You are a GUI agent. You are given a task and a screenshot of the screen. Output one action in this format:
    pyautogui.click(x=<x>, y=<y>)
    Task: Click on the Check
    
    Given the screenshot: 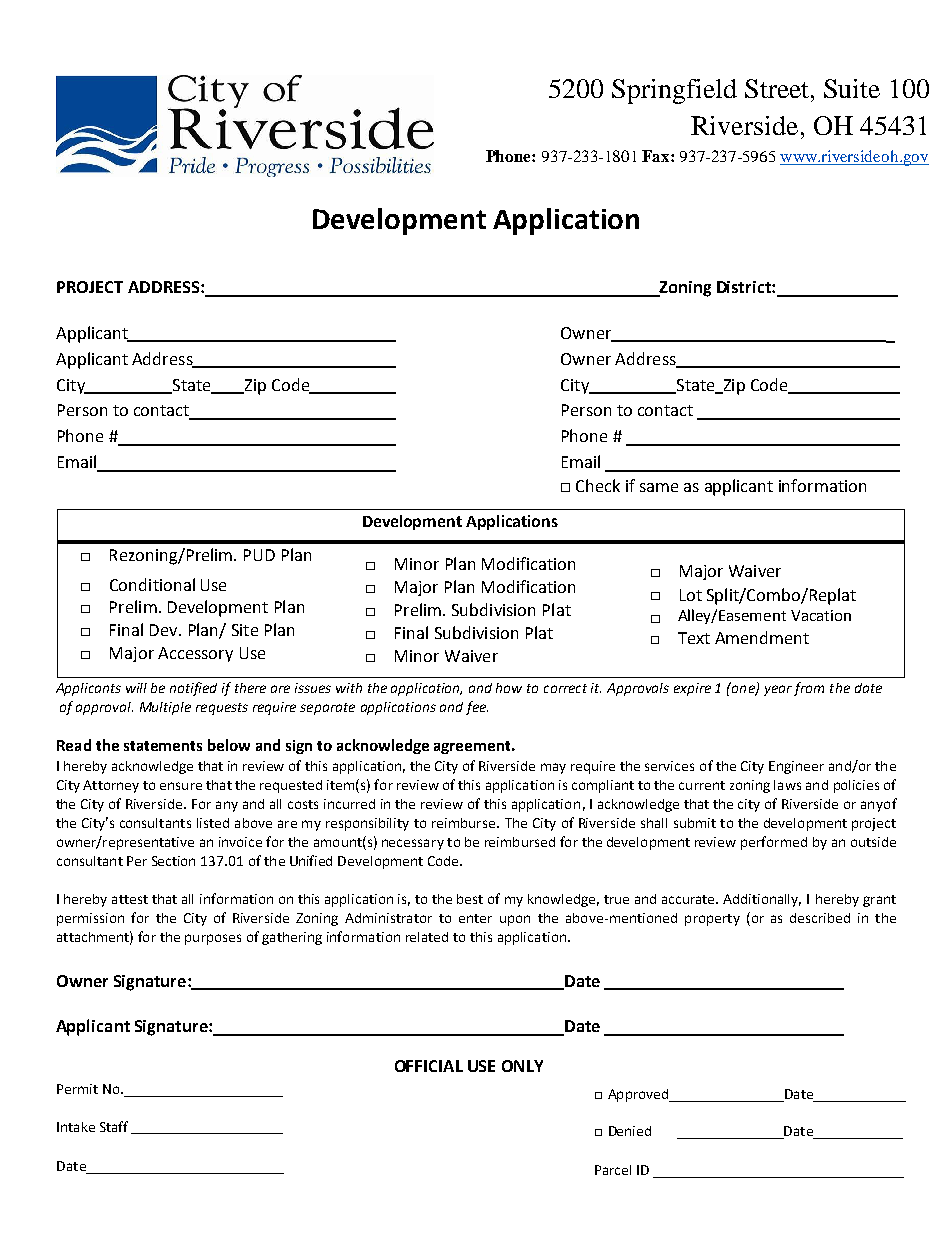 What is the action you would take?
    pyautogui.click(x=598, y=485)
